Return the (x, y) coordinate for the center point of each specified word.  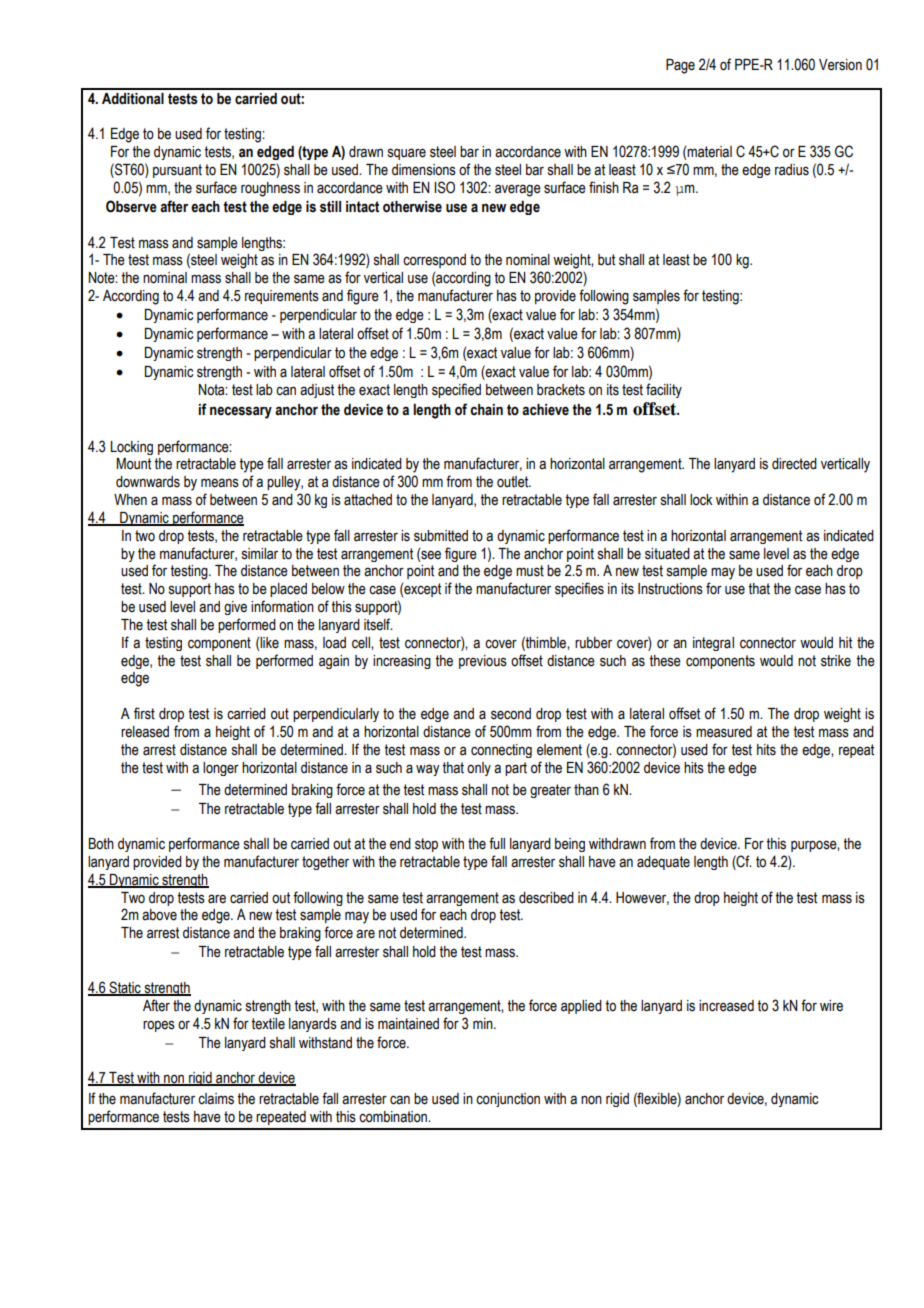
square (407, 154)
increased (726, 1006)
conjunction (508, 1100)
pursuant (177, 171)
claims (216, 1099)
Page (680, 66)
